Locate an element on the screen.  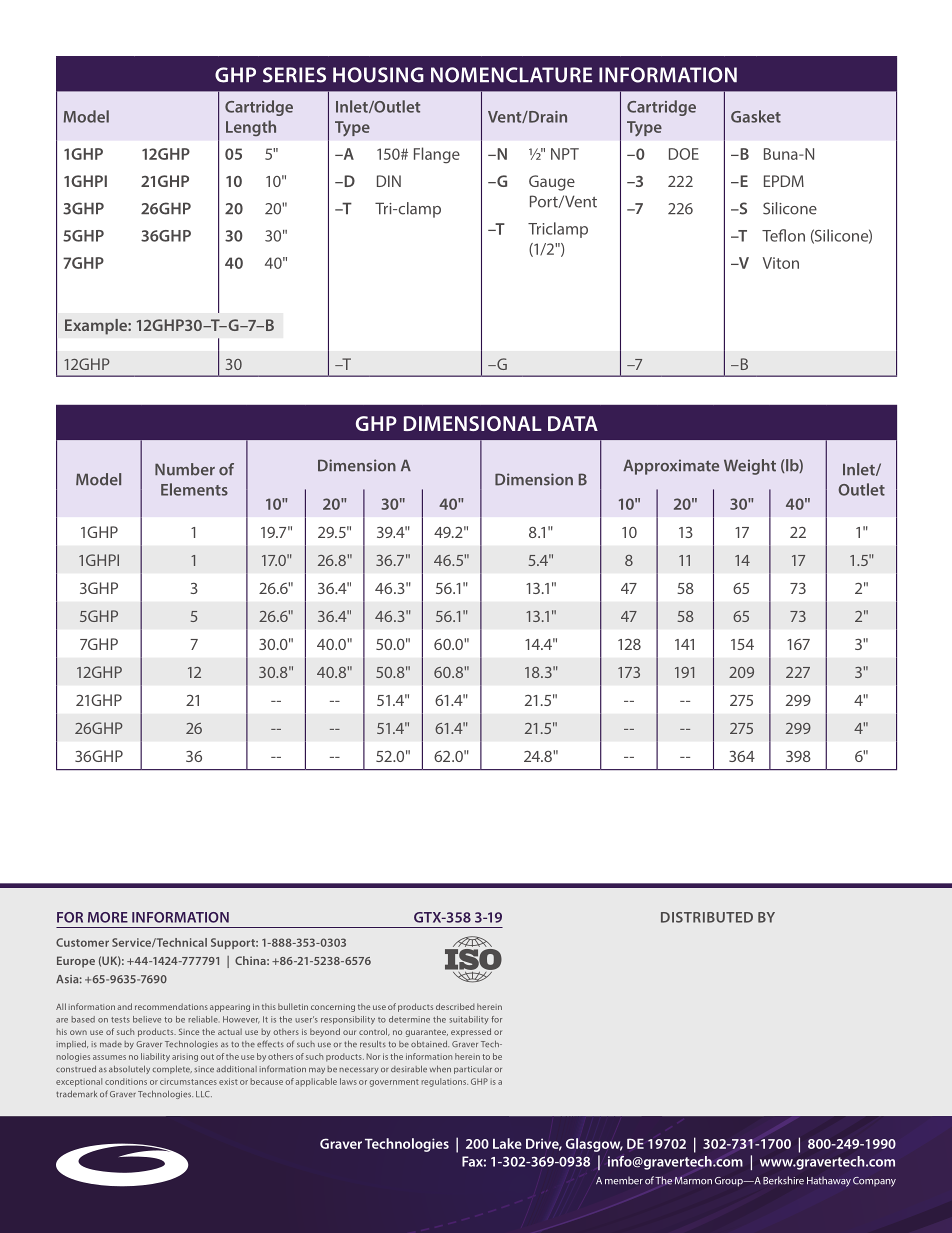
NOMENCLATURE is located at coordinates (511, 75).
